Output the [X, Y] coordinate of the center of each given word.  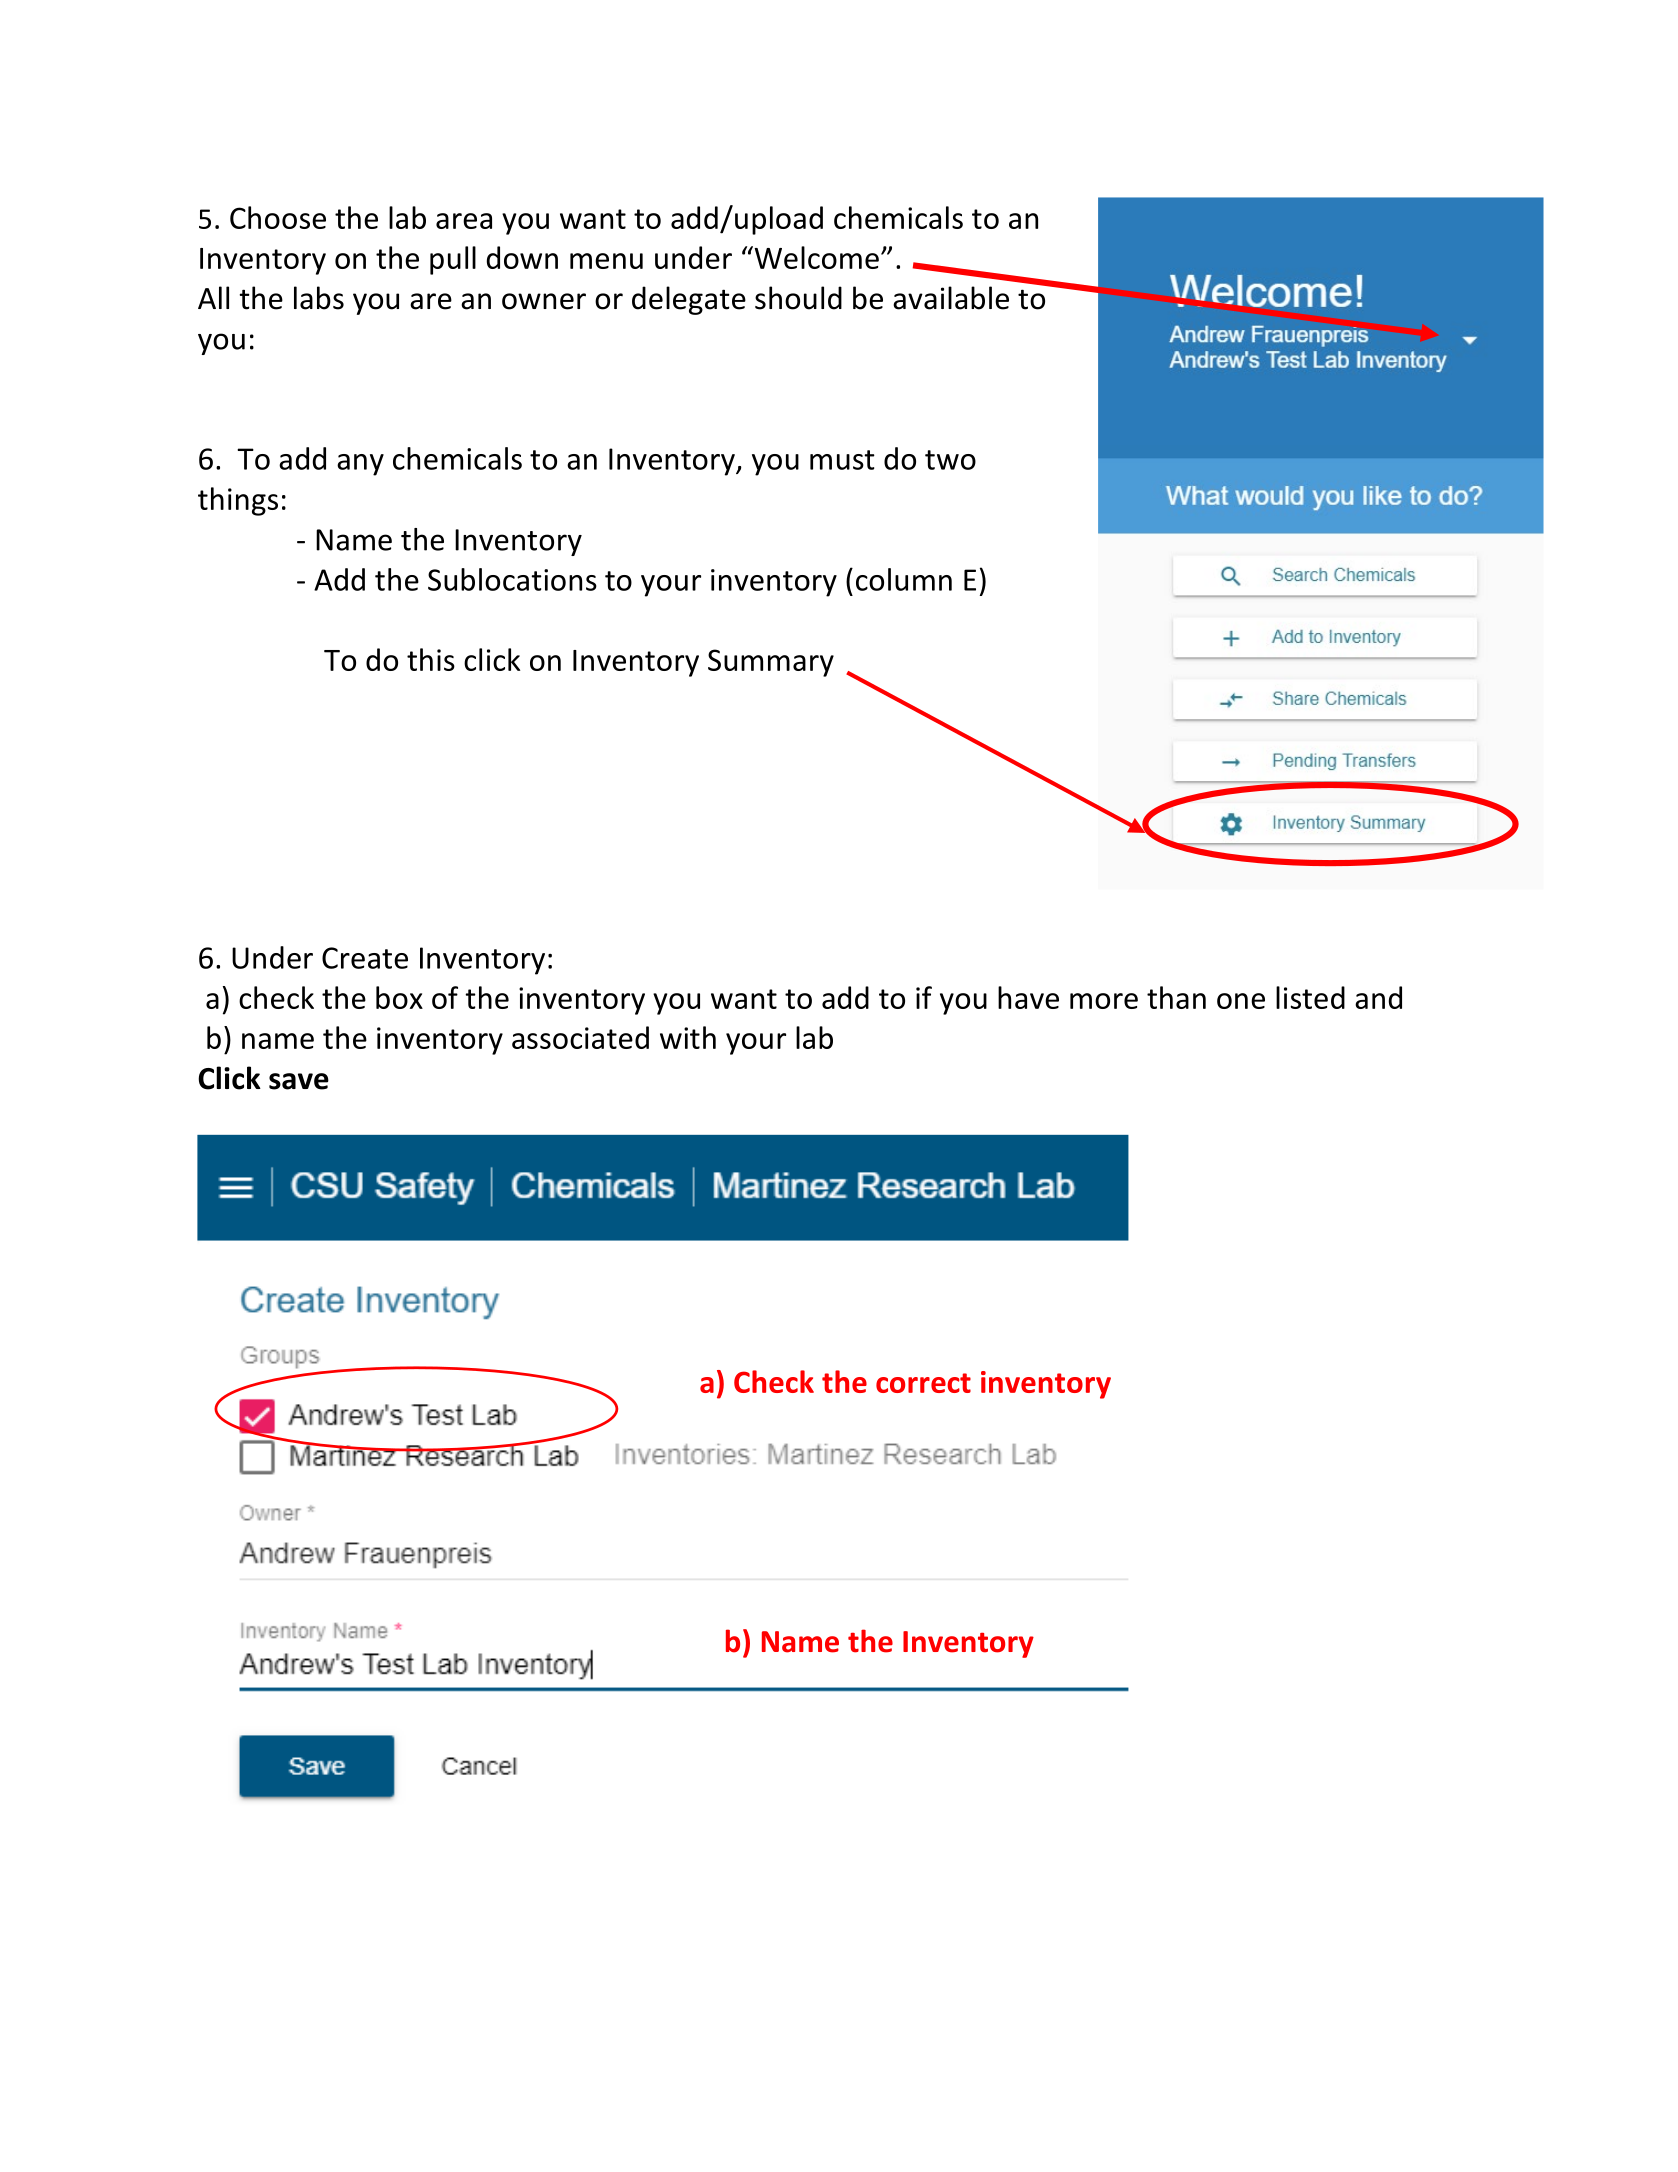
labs [319, 298]
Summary [771, 663]
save [299, 1081]
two [950, 460]
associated [580, 1037]
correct [923, 1383]
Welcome [815, 257]
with [688, 1037]
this [431, 659]
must [842, 460]
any [360, 465]
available [951, 298]
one [1241, 1001]
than [1176, 997]
